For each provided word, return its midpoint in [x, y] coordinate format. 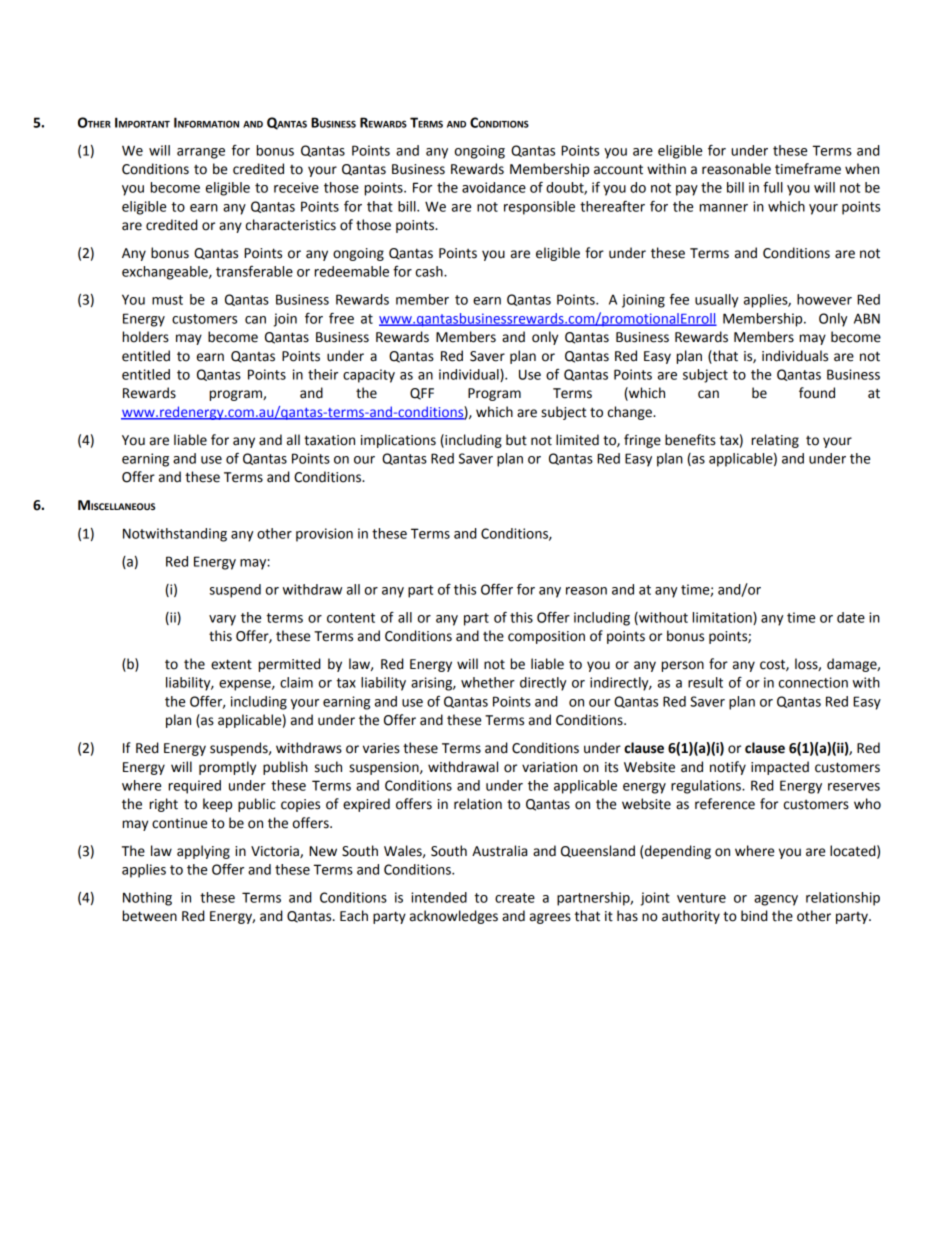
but [516, 440]
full [773, 187]
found [817, 393]
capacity [369, 376]
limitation [723, 618]
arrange [201, 153]
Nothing [147, 899]
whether [488, 682]
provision [324, 535]
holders [146, 337]
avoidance [494, 187]
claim [296, 682]
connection [813, 682]
